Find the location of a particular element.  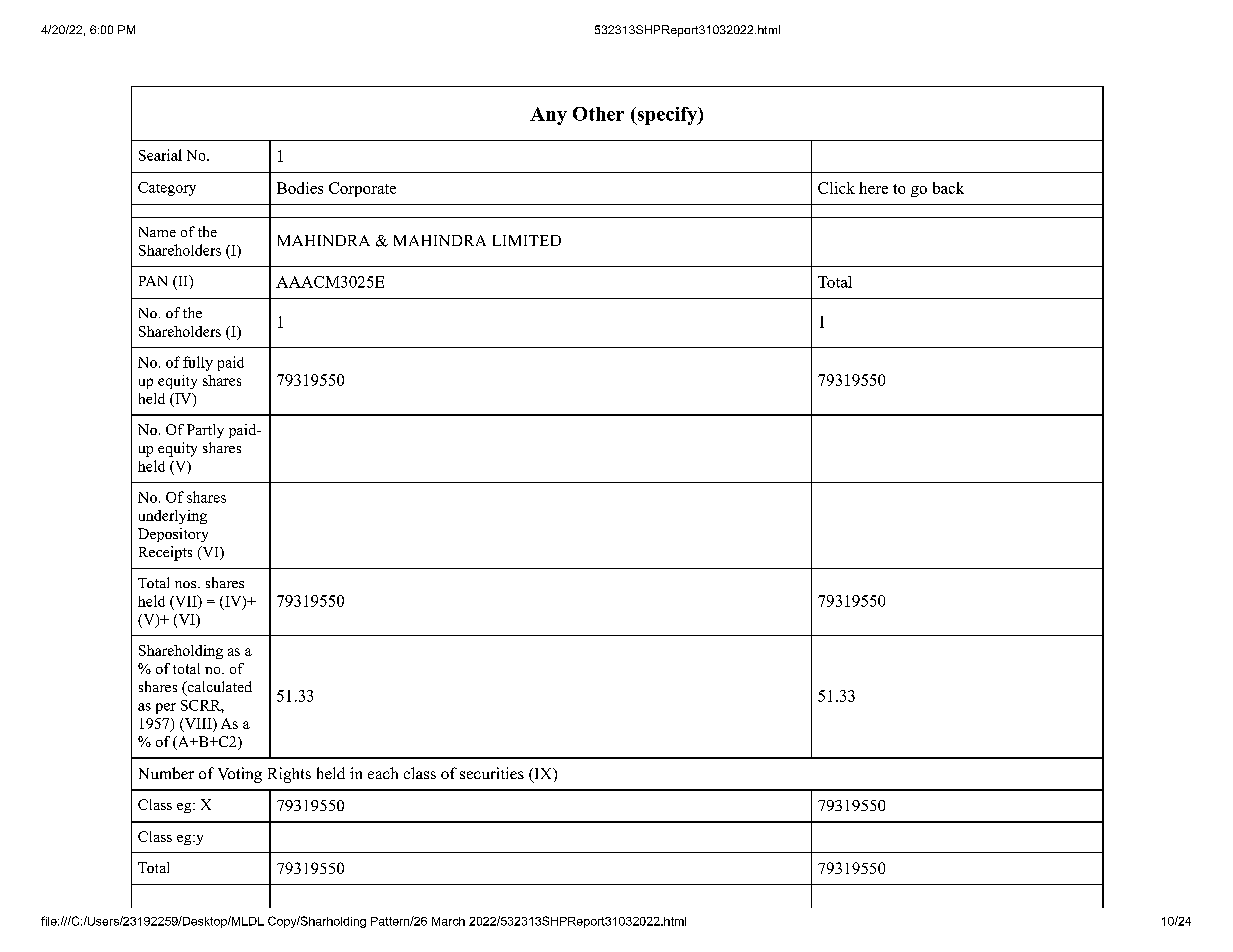

here is located at coordinates (873, 188).
